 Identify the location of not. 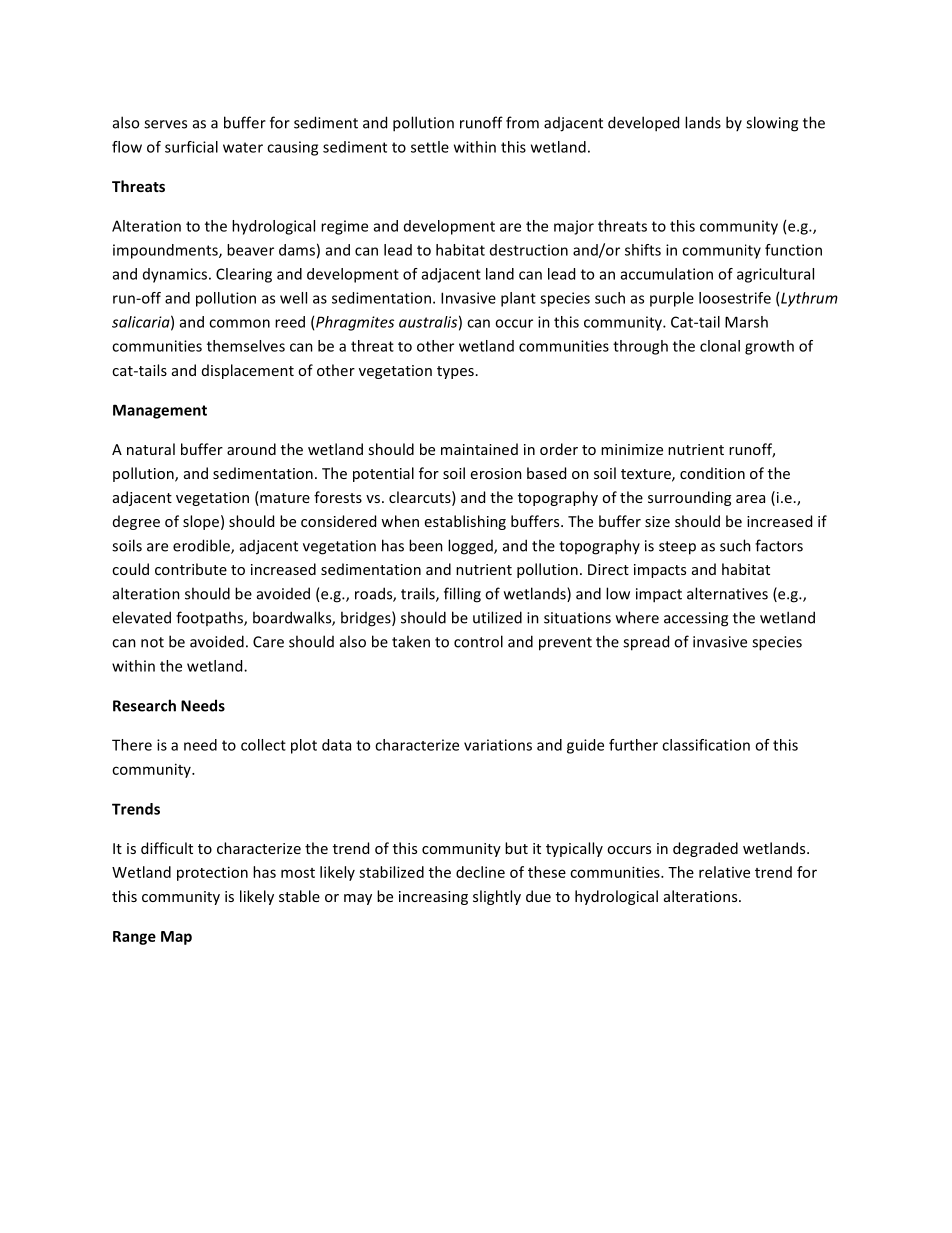
(152, 642).
